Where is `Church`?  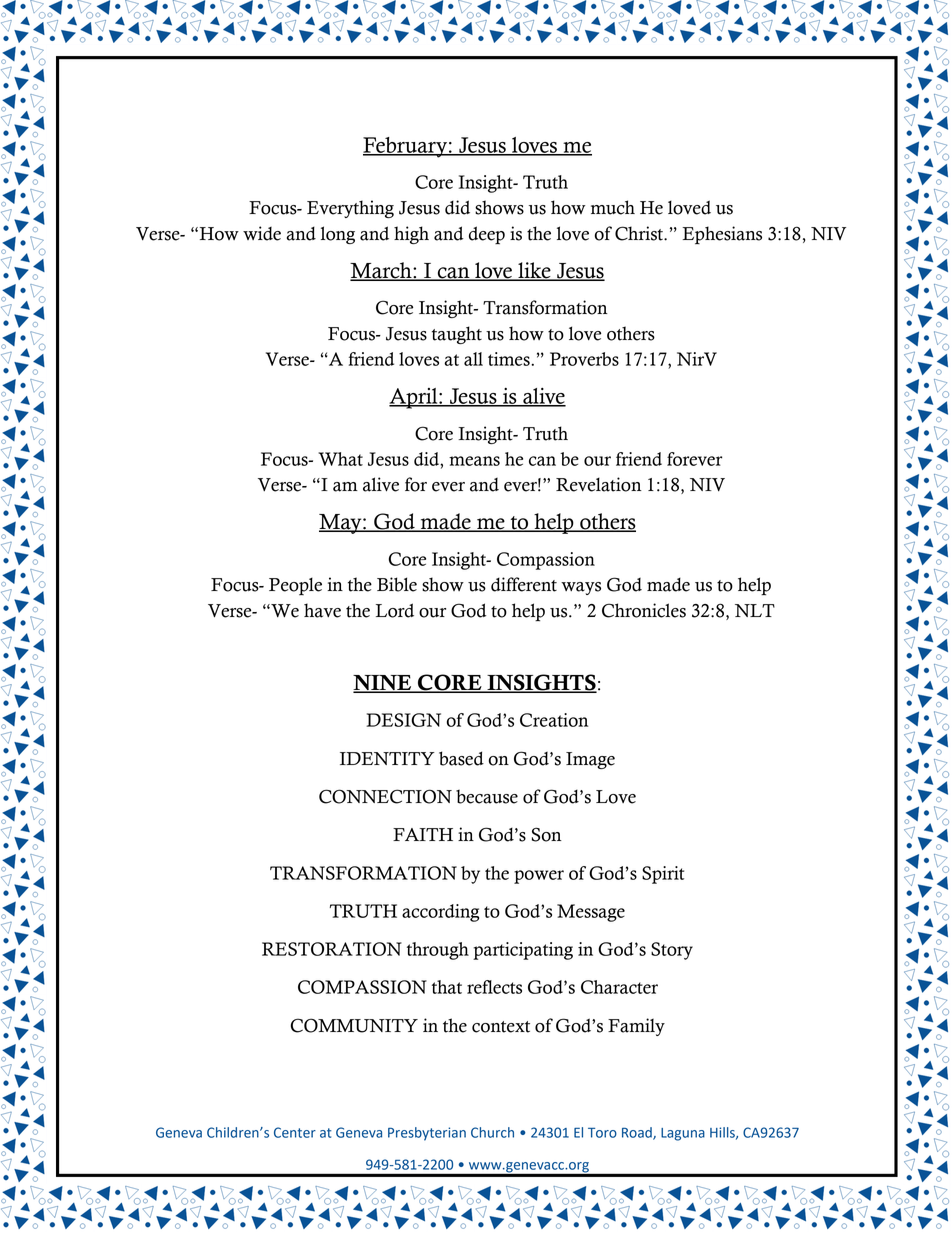
Church is located at coordinates (492, 1132).
